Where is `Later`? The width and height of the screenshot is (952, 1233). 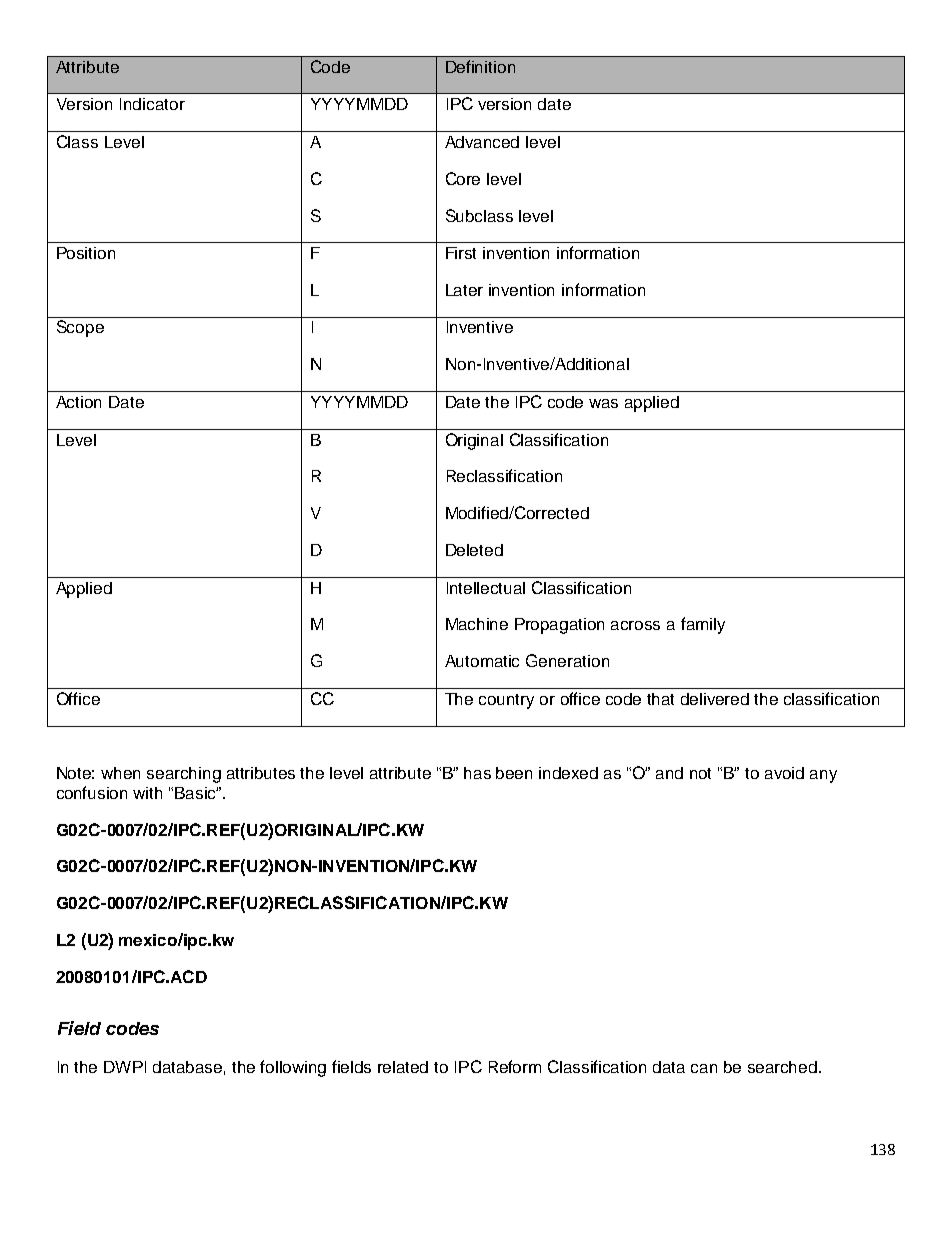
Later is located at coordinates (464, 290).
